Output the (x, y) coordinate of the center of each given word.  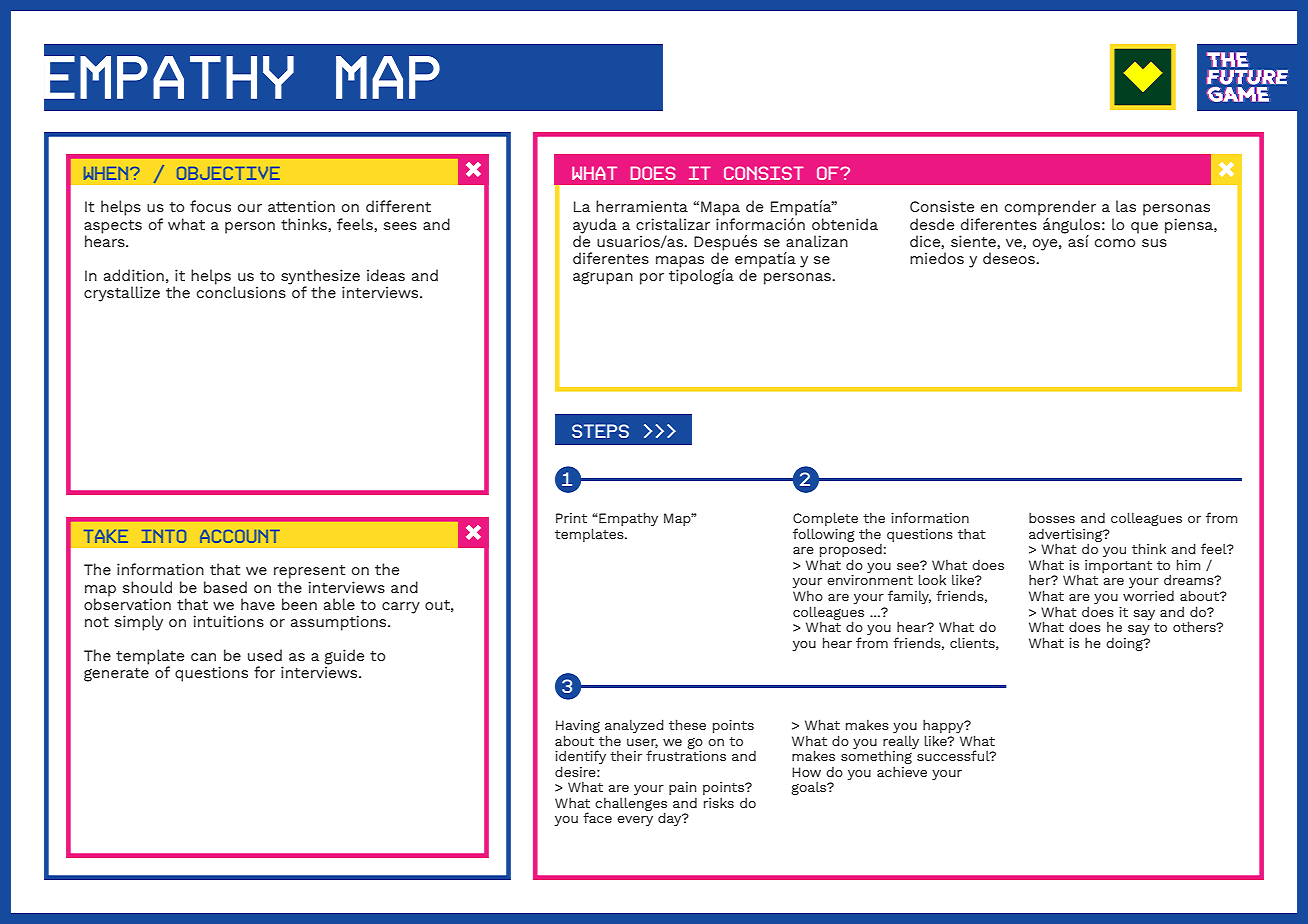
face (597, 817)
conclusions (241, 291)
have (258, 604)
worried (1148, 596)
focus (210, 206)
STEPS (600, 431)
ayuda (595, 226)
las (1126, 206)
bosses (1052, 517)
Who (808, 596)
